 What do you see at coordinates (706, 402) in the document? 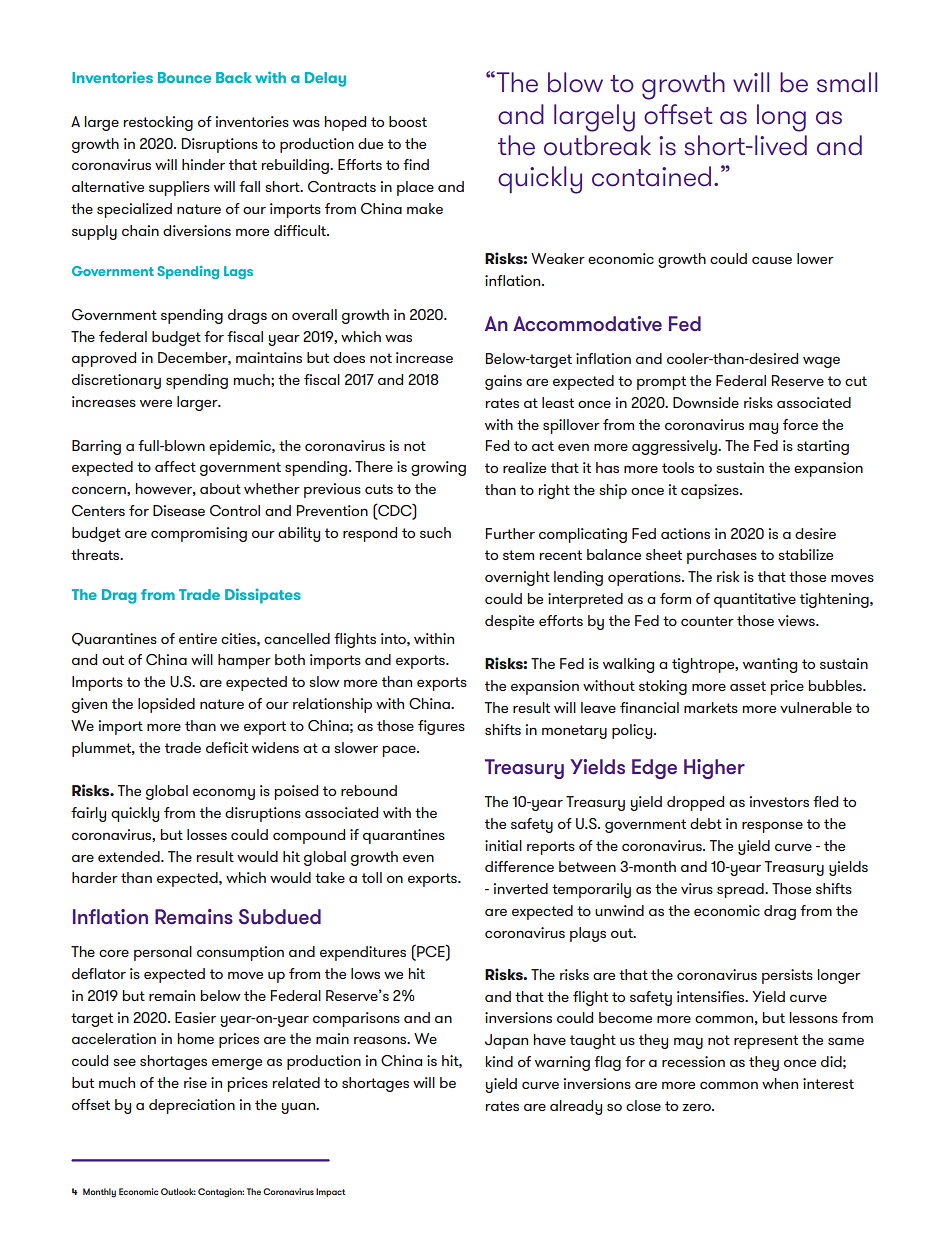
I see `Downside` at bounding box center [706, 402].
